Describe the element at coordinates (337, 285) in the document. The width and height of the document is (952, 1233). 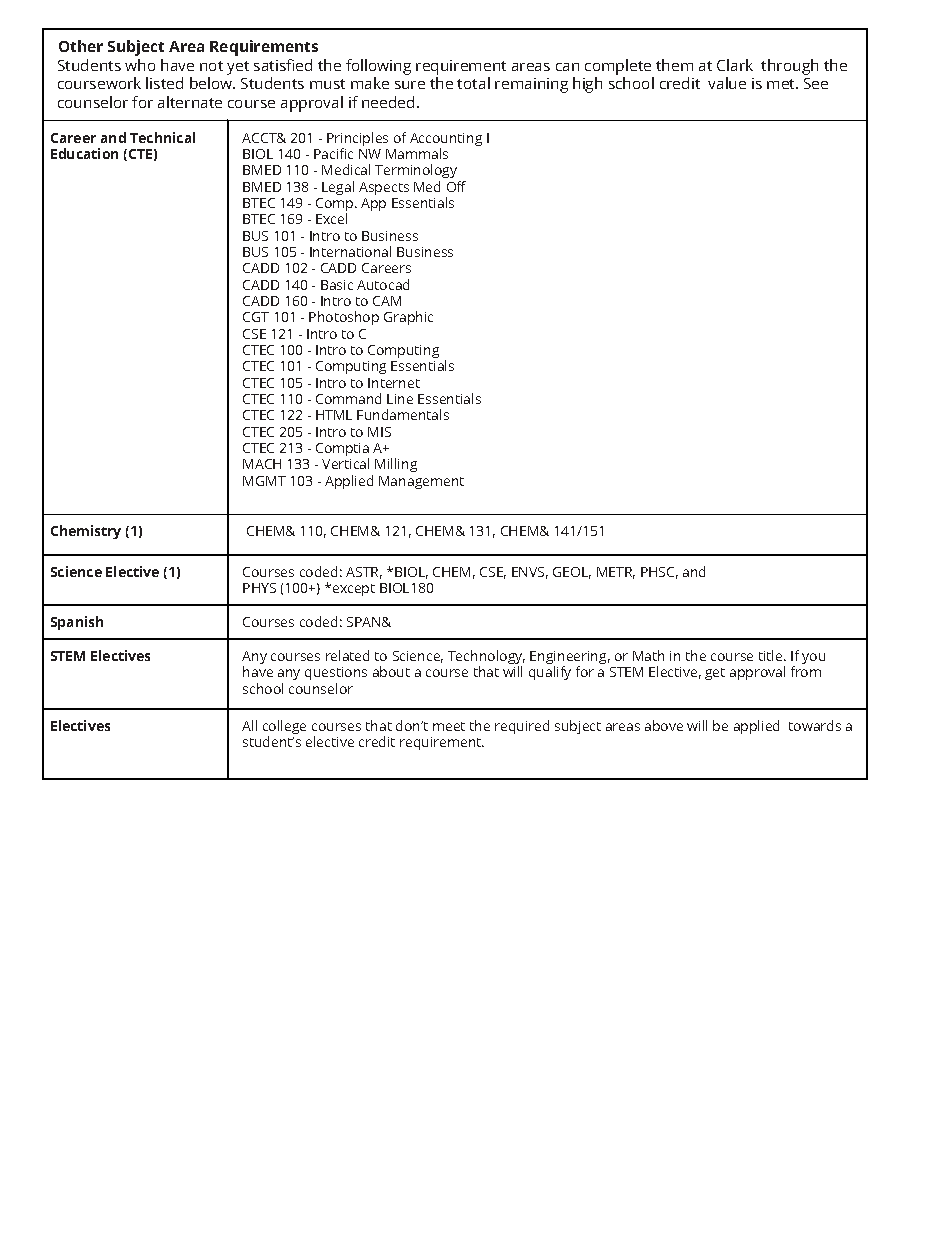
I see `Basic` at that location.
